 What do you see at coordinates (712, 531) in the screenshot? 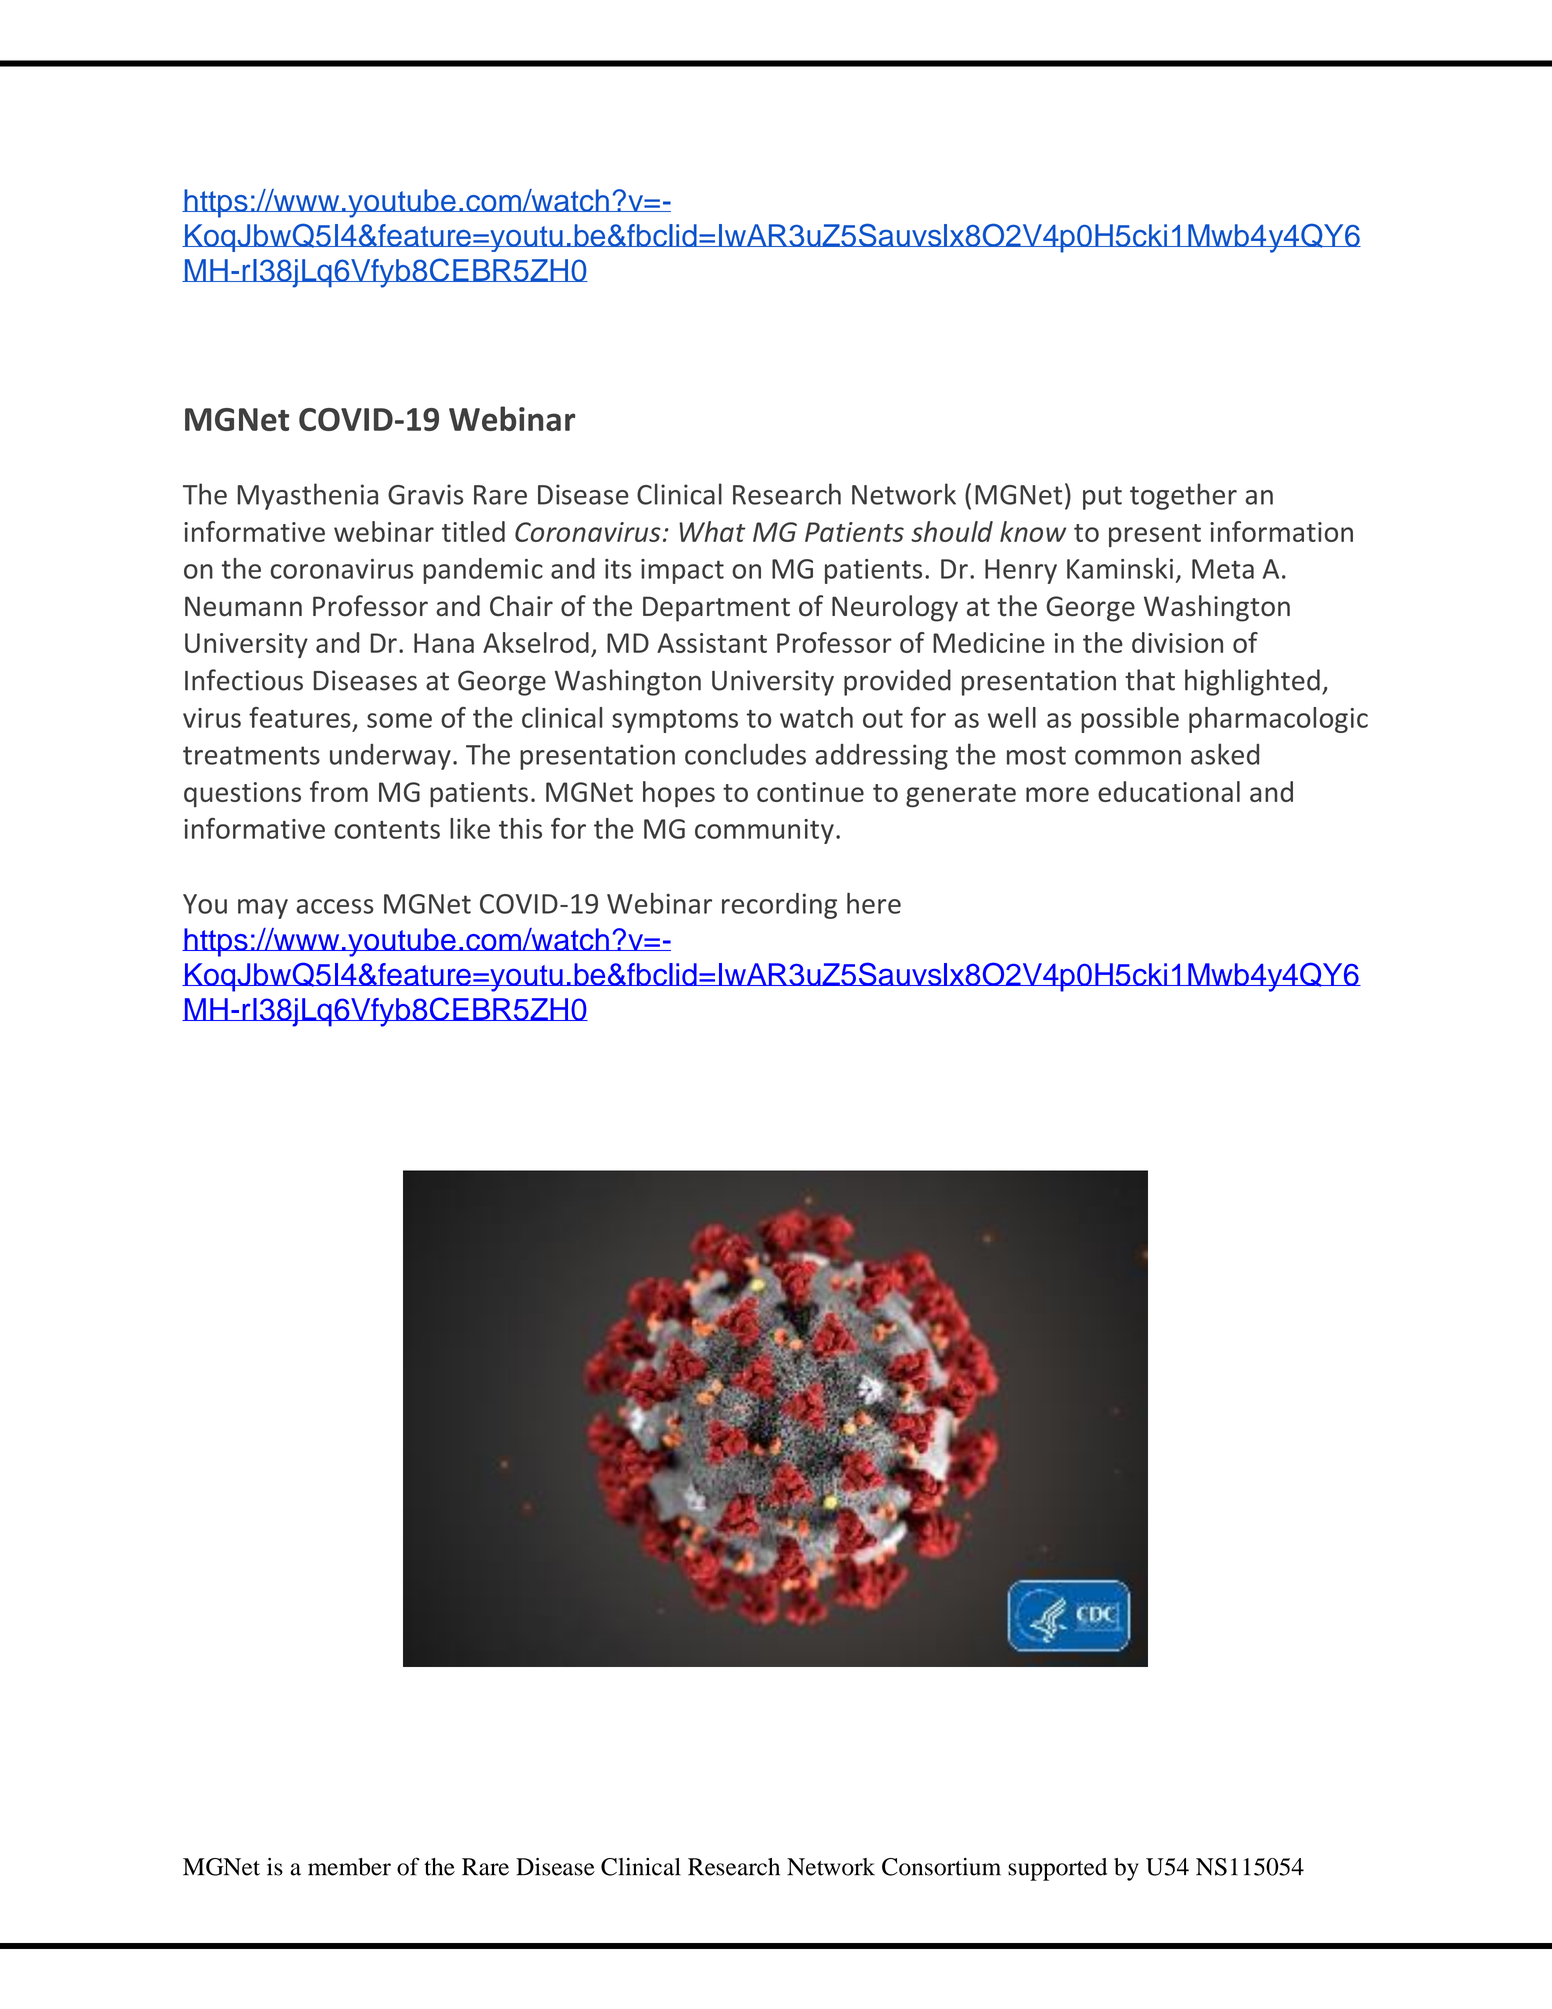
I see `What` at bounding box center [712, 531].
